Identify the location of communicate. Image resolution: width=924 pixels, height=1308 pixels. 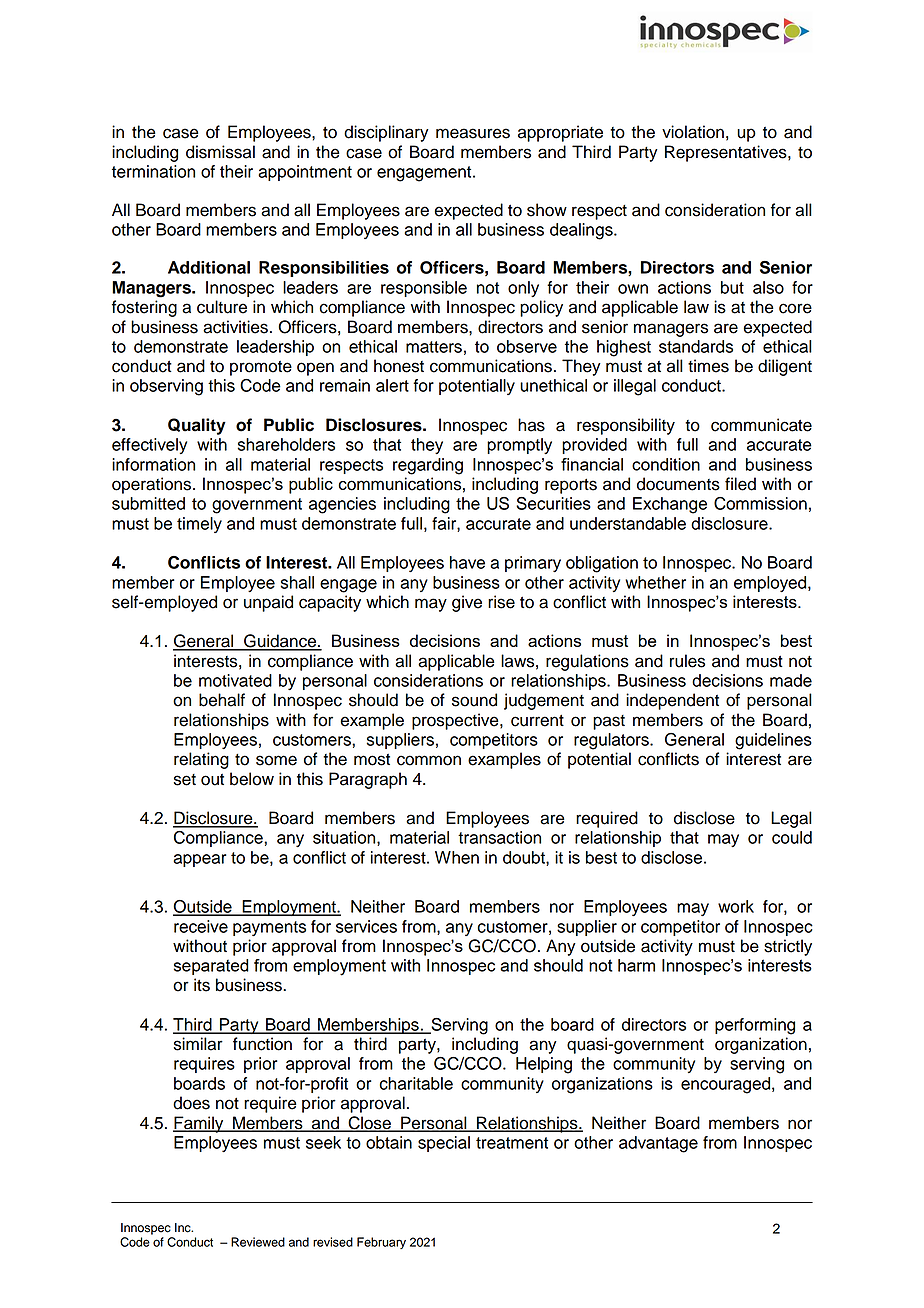
(761, 425).
